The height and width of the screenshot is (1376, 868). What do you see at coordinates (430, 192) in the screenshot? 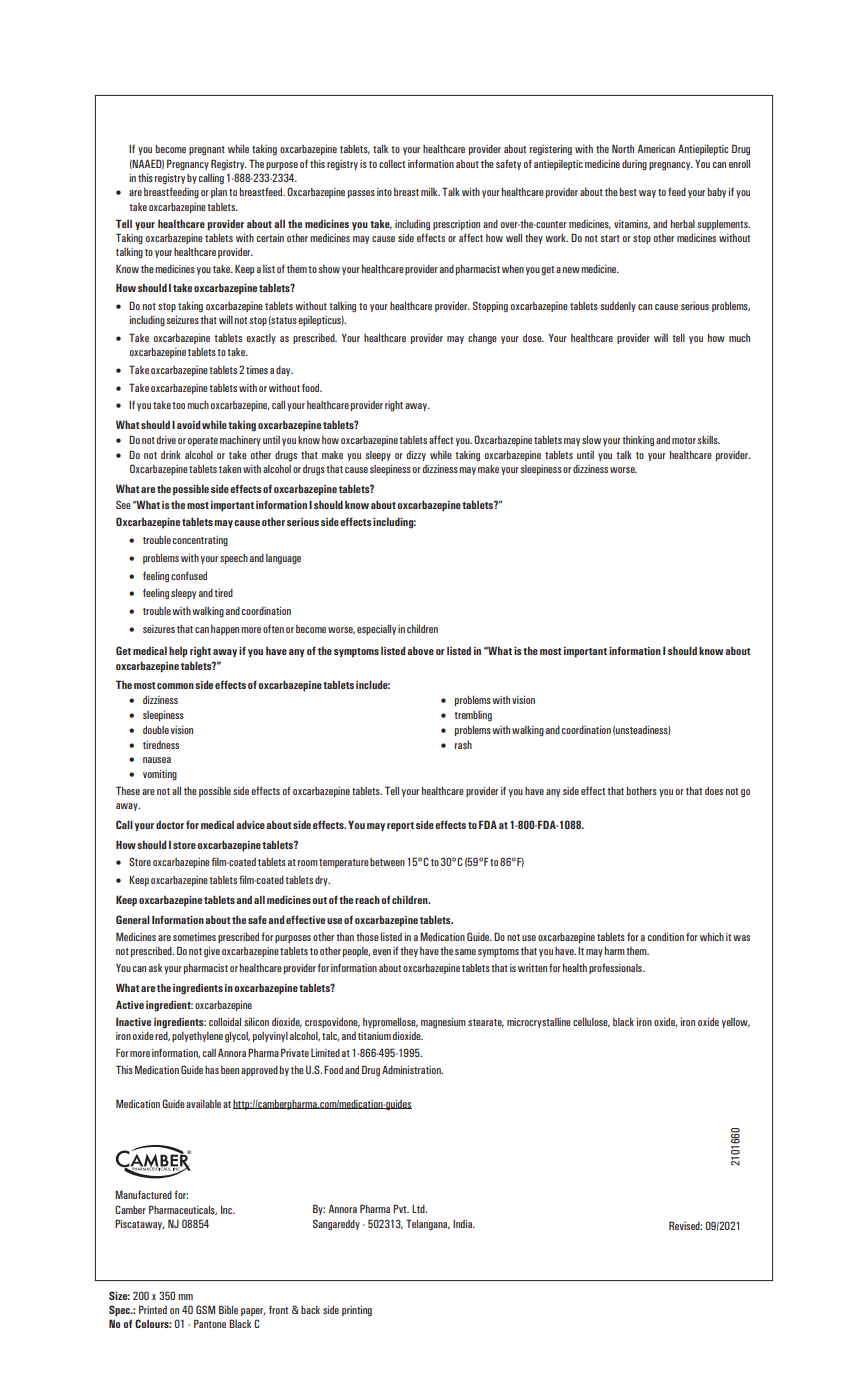
I see `milk` at bounding box center [430, 192].
